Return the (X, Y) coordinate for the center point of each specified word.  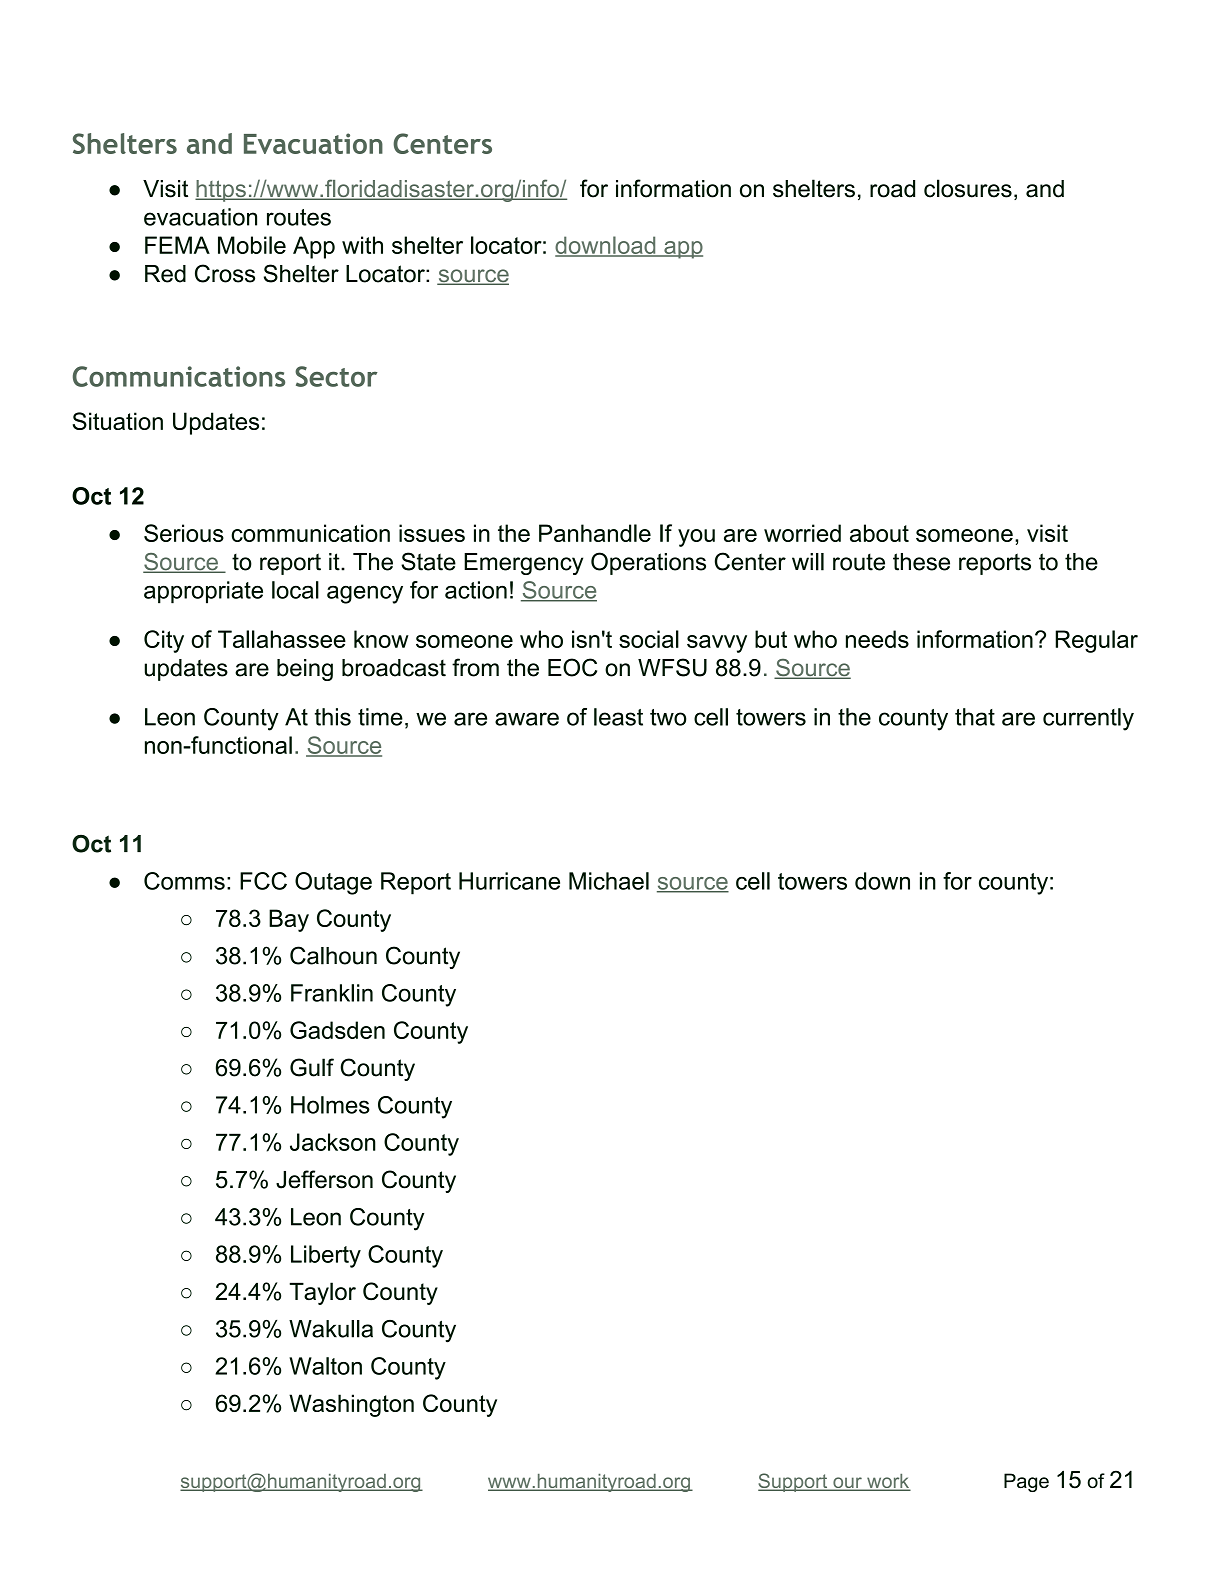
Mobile (252, 245)
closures (968, 188)
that (975, 717)
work (888, 1482)
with (362, 245)
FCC (263, 881)
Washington (351, 1405)
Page (1026, 1482)
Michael (609, 881)
